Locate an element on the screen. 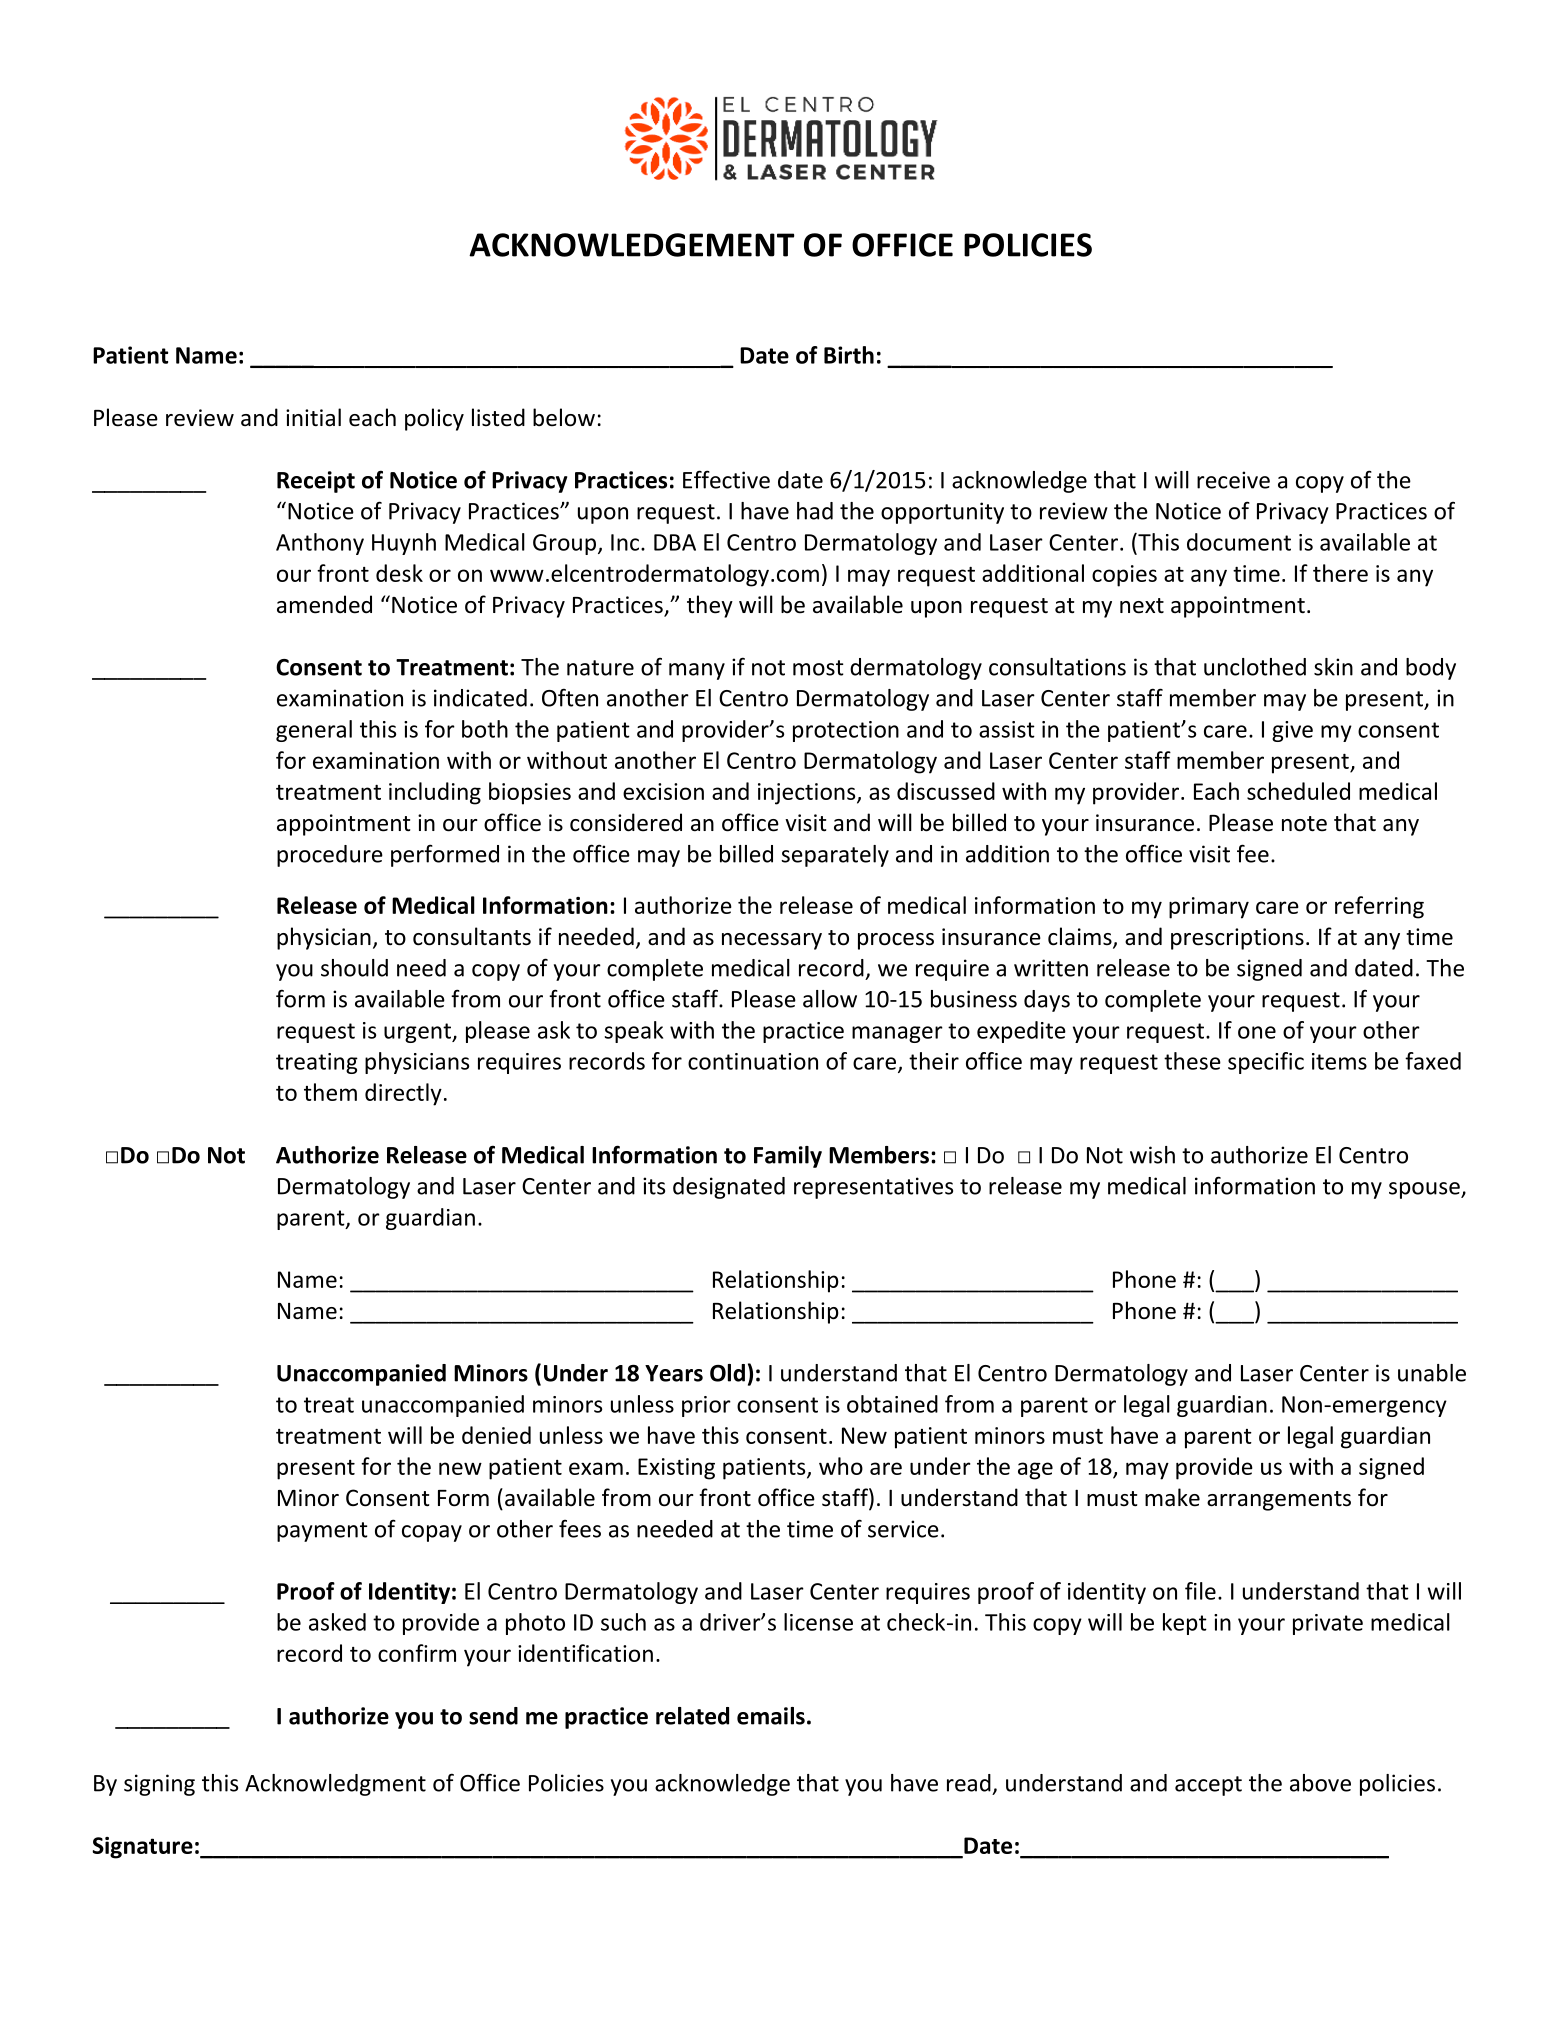  protection is located at coordinates (846, 731).
